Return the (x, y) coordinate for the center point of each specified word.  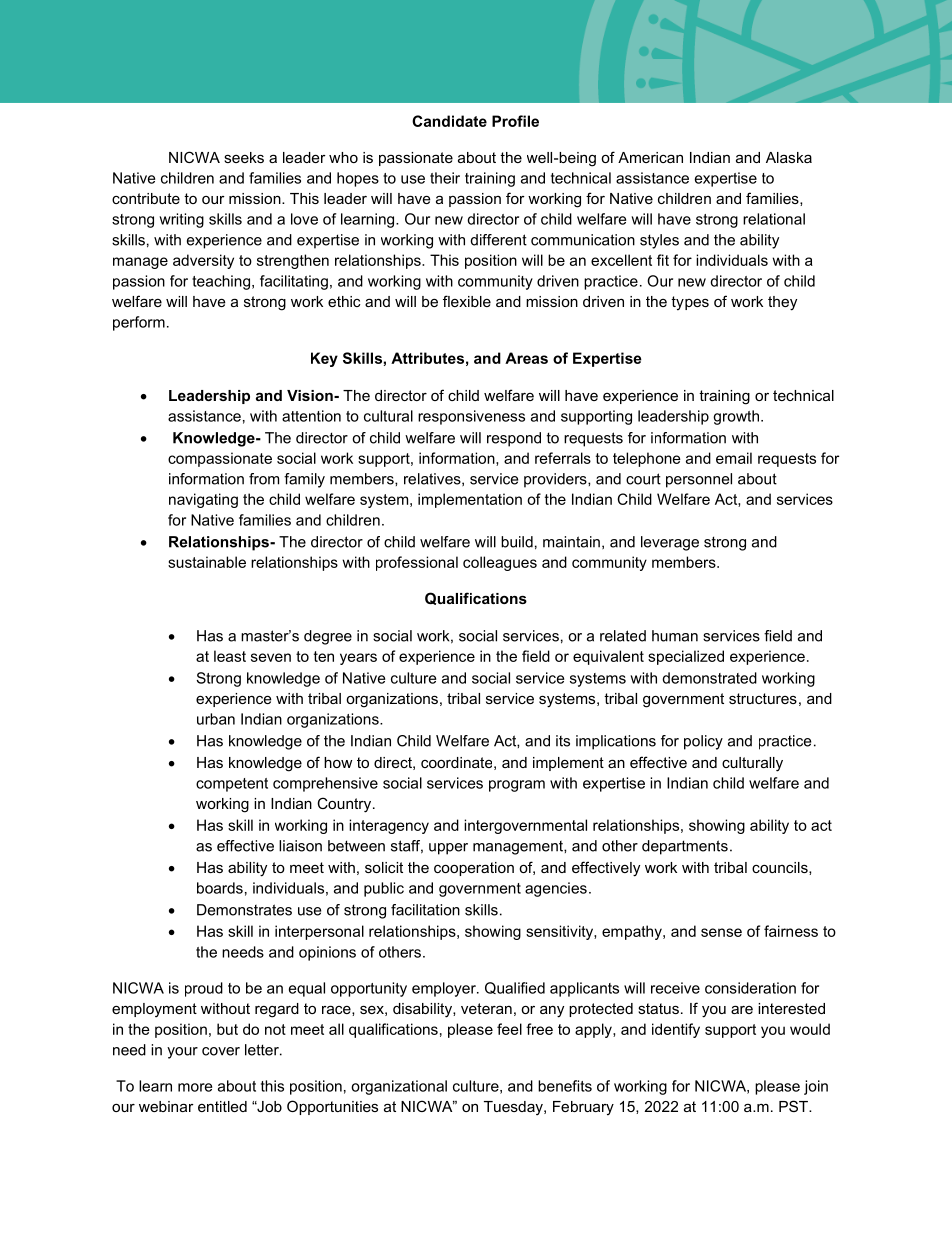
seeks (244, 157)
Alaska (789, 157)
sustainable (207, 562)
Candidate (449, 121)
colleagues (500, 563)
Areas (526, 358)
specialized (686, 657)
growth (736, 417)
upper (448, 849)
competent (232, 785)
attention (311, 416)
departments (685, 847)
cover (221, 1051)
